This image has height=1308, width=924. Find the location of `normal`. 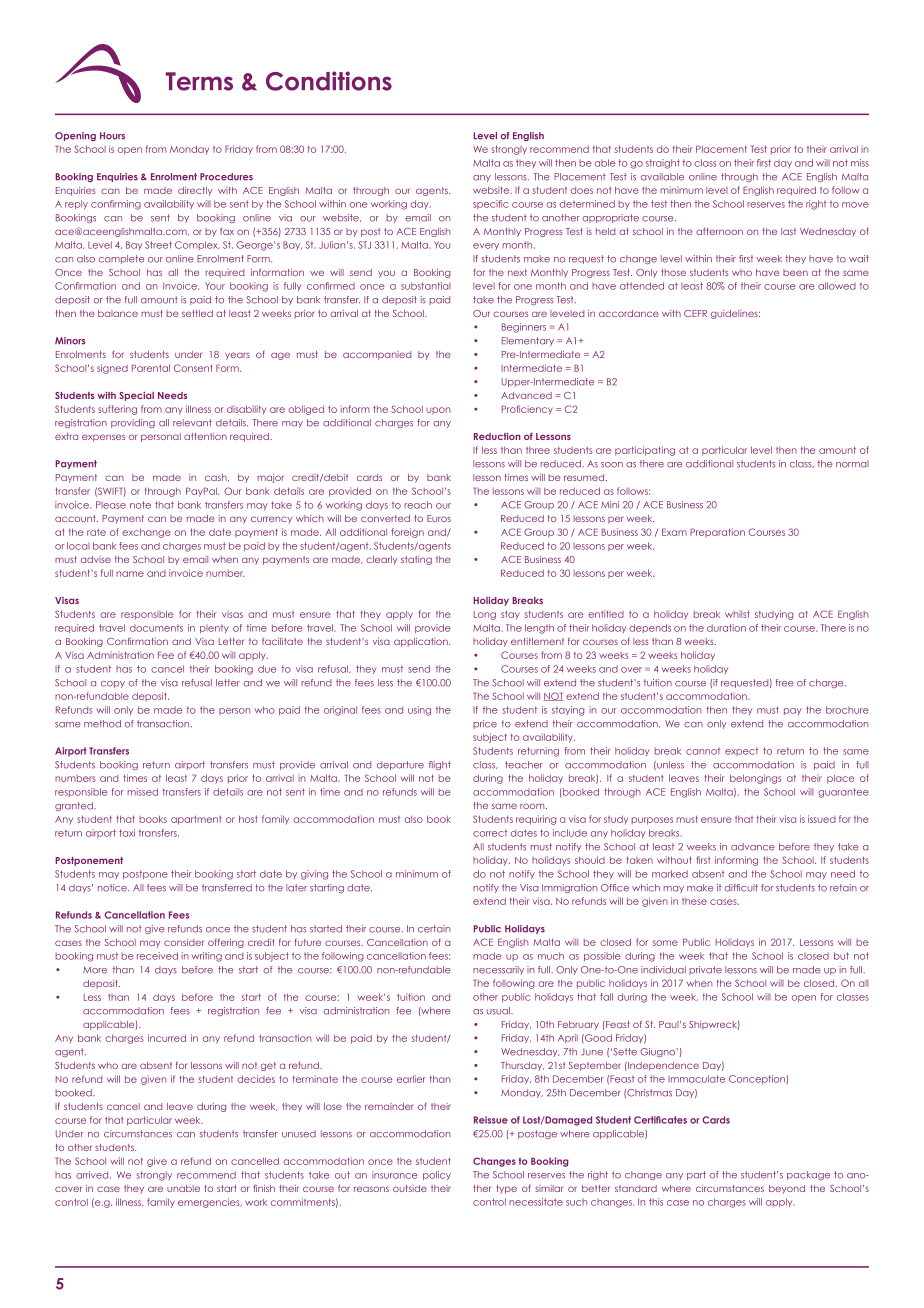

normal is located at coordinates (852, 464).
